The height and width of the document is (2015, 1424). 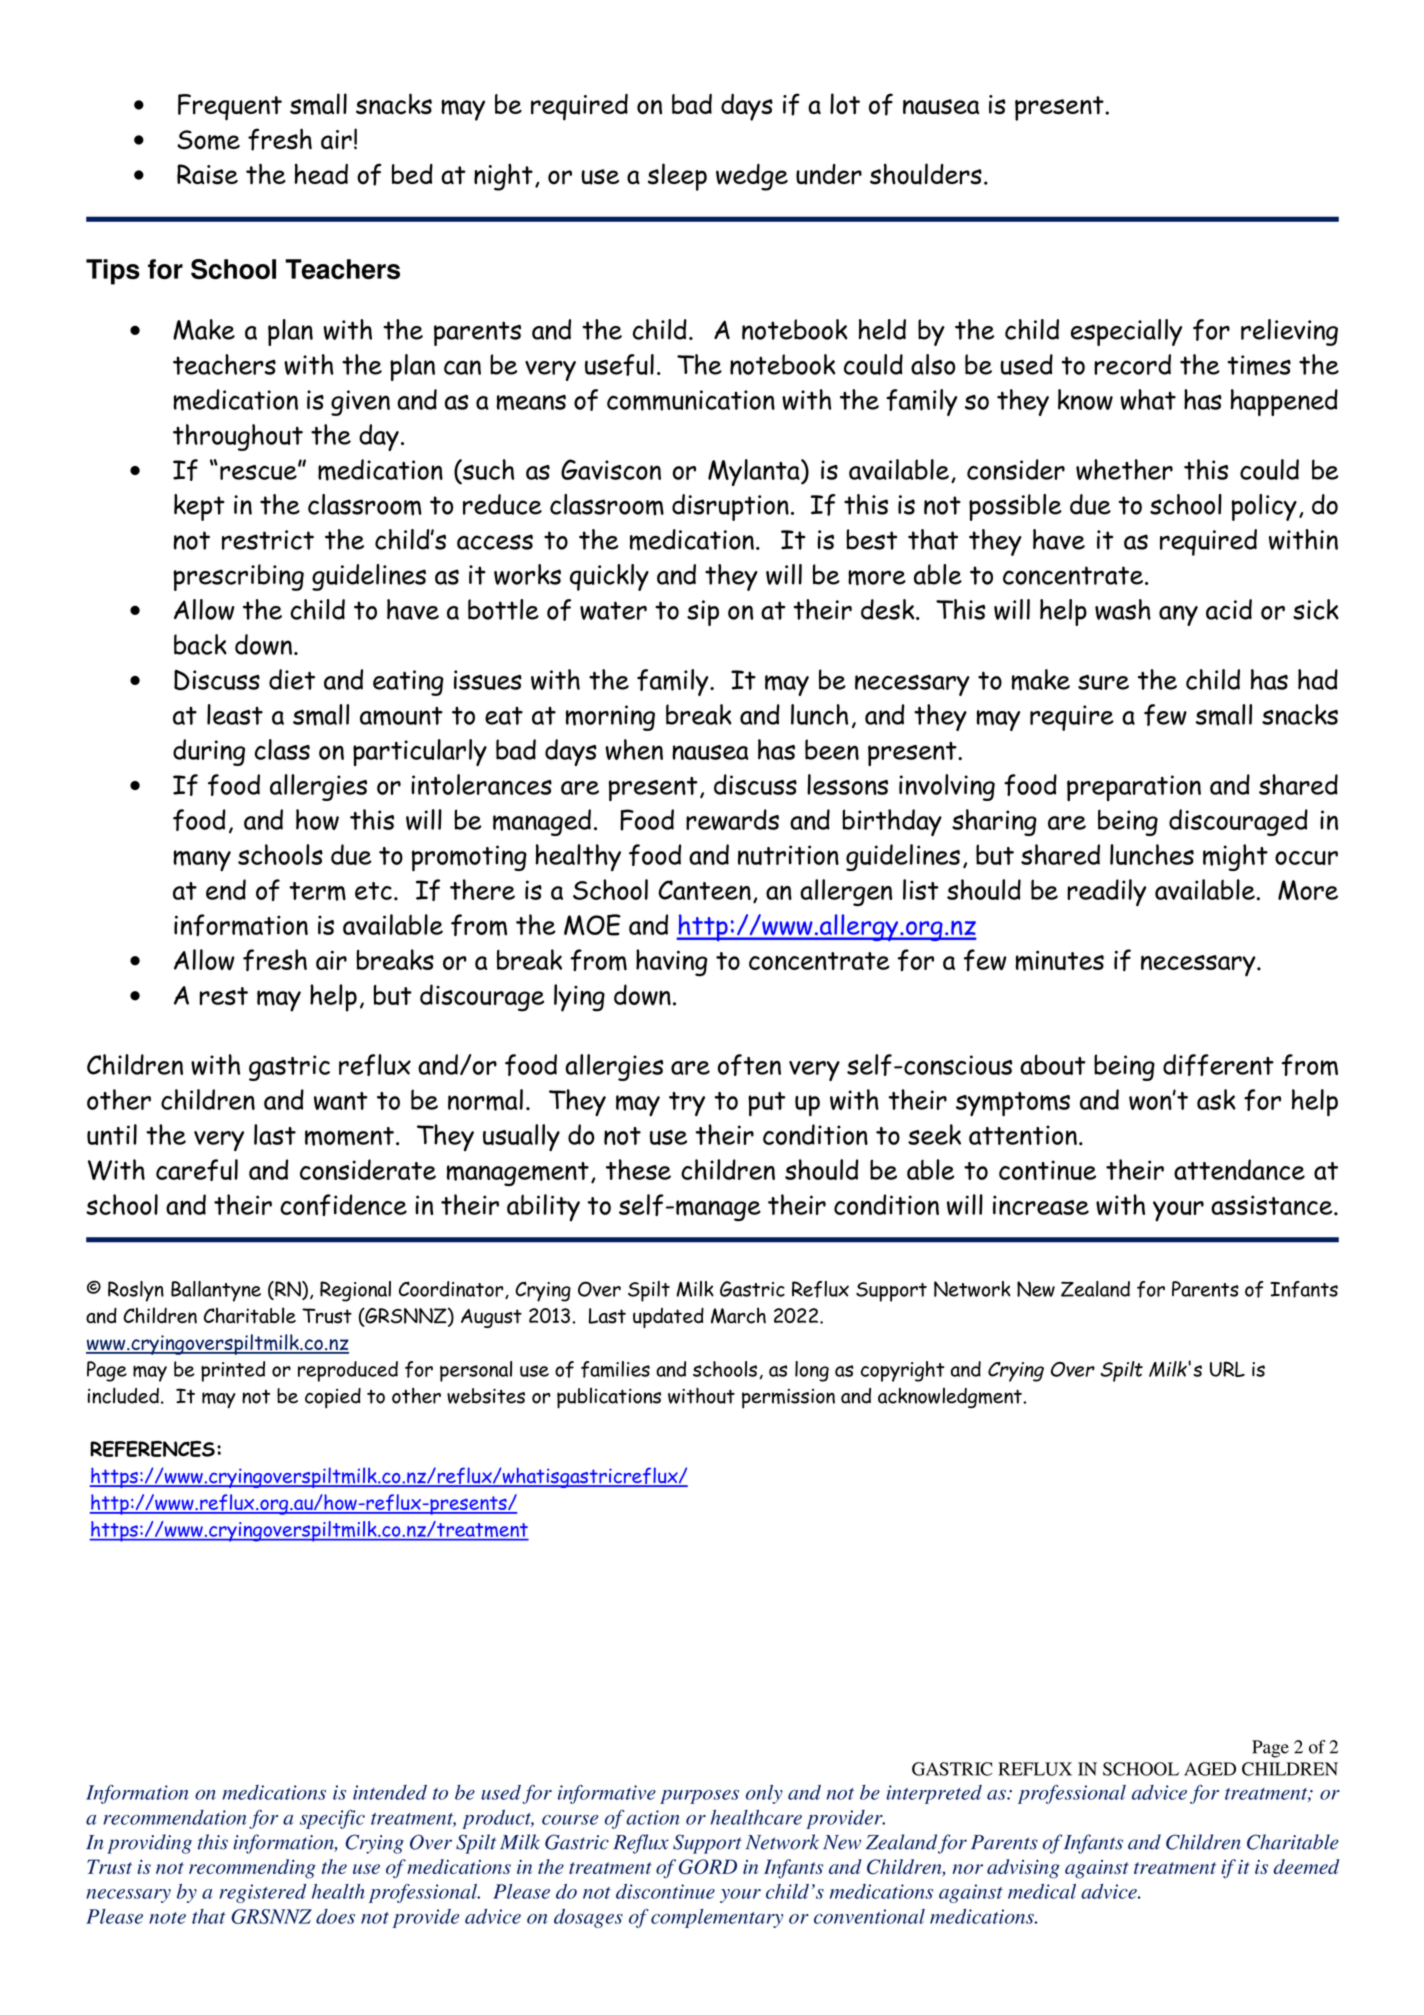 What do you see at coordinates (252, 1869) in the document?
I see `recommending` at bounding box center [252, 1869].
